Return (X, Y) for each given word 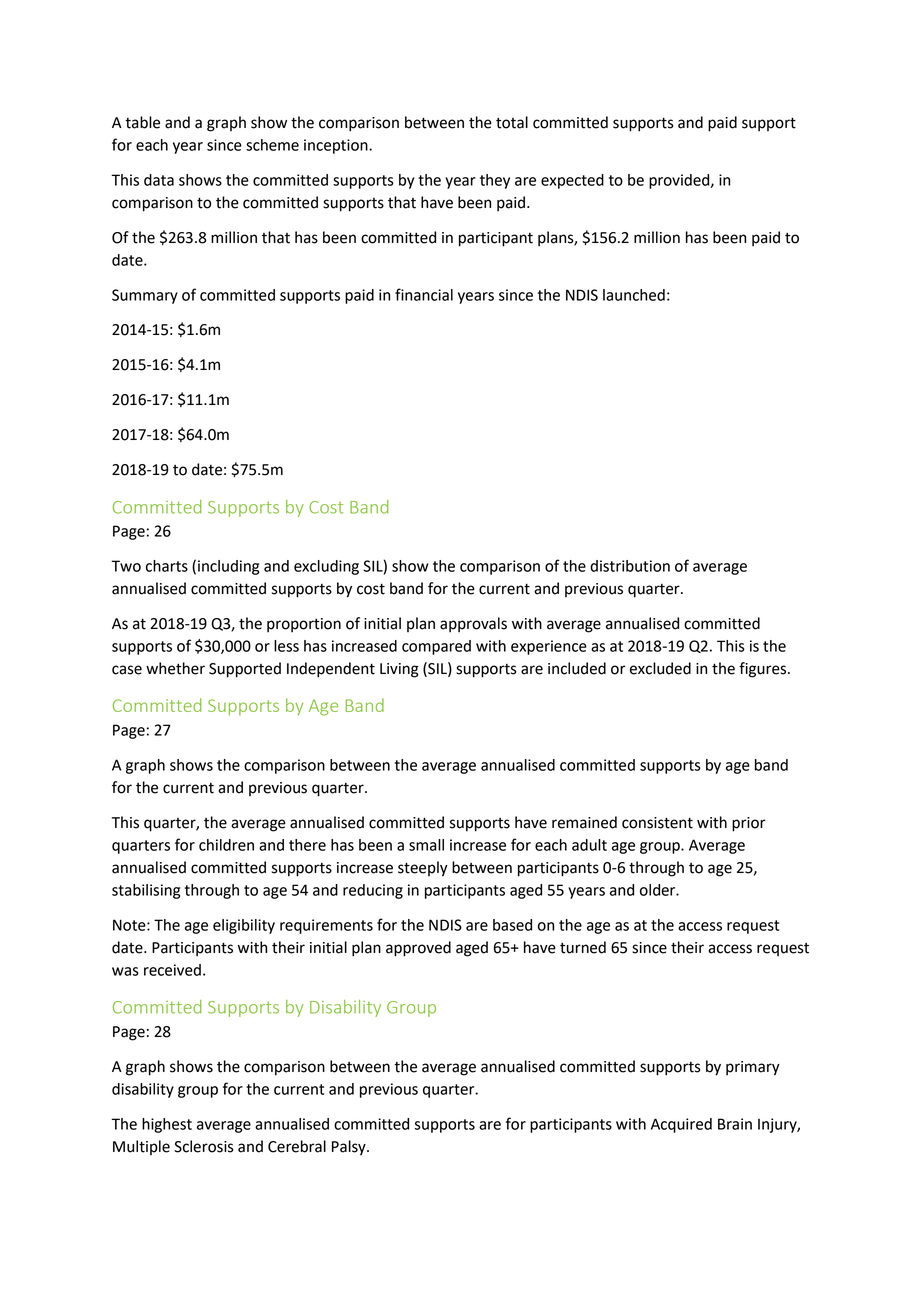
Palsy (350, 1148)
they (495, 181)
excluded (660, 668)
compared (436, 647)
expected (572, 181)
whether (175, 668)
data (159, 180)
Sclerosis (204, 1146)
